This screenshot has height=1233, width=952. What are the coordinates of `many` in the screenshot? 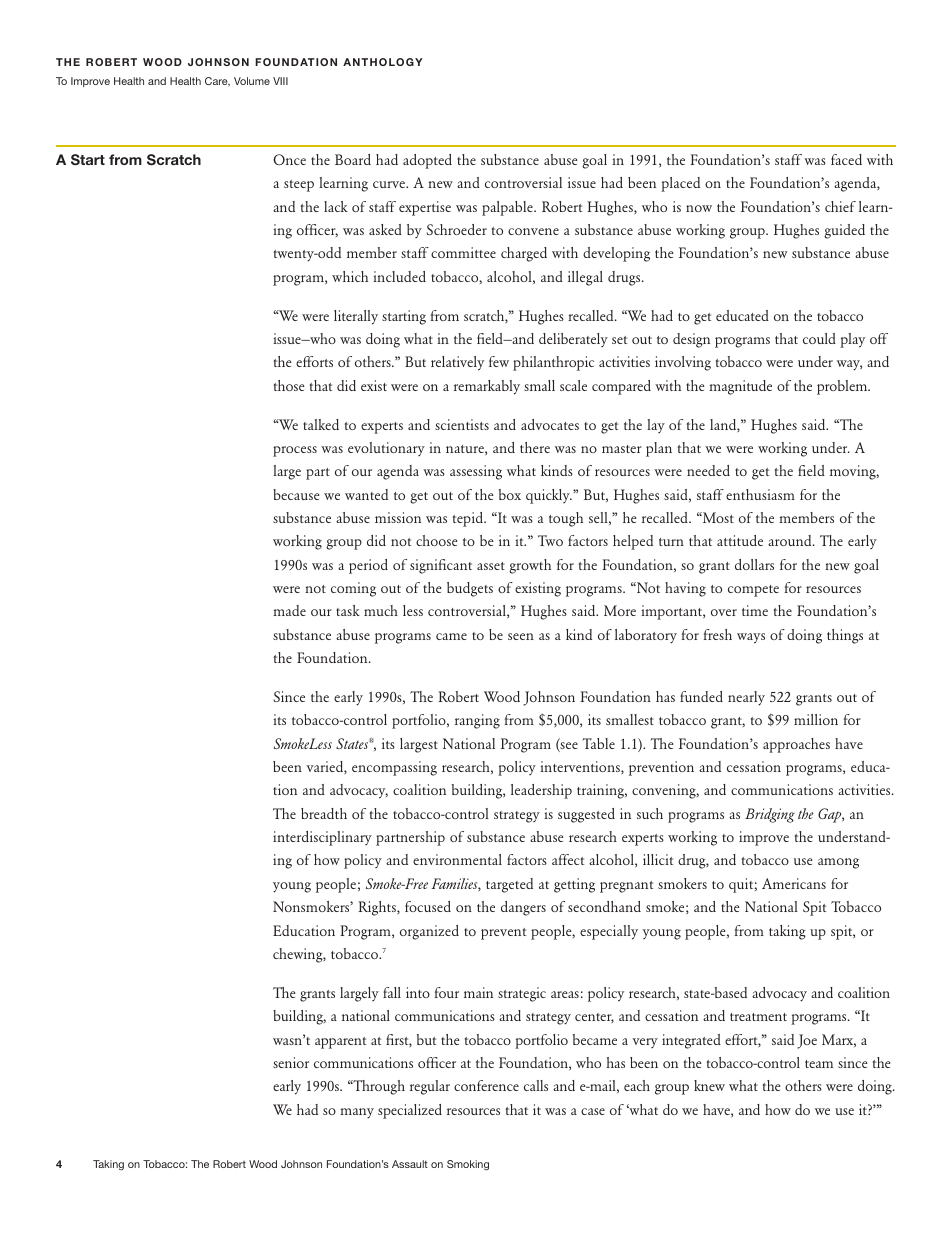 It's located at (357, 1113).
